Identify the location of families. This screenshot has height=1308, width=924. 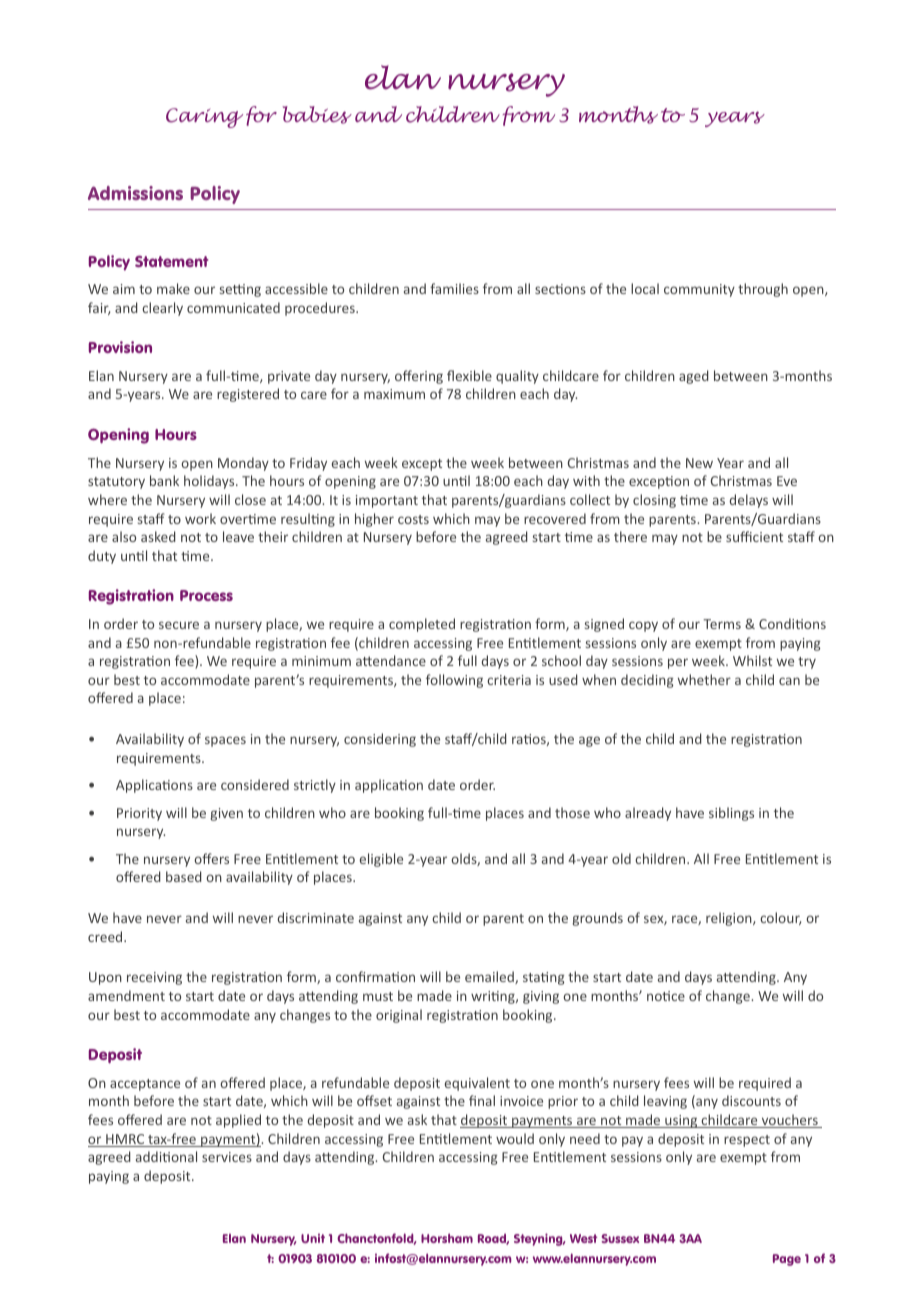
(454, 288).
